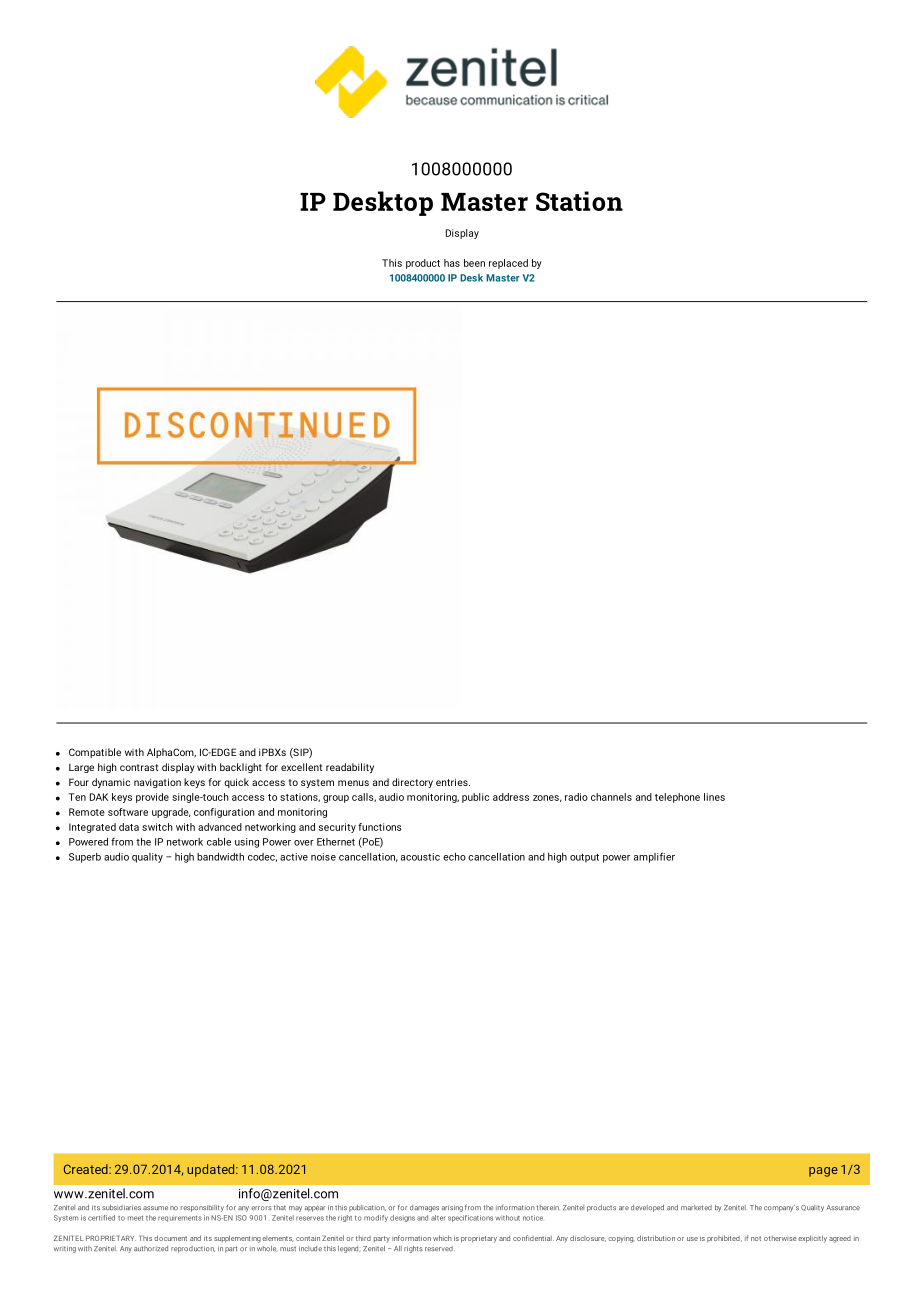 This document has width=924, height=1308. What do you see at coordinates (823, 1172) in the document?
I see `page` at bounding box center [823, 1172].
